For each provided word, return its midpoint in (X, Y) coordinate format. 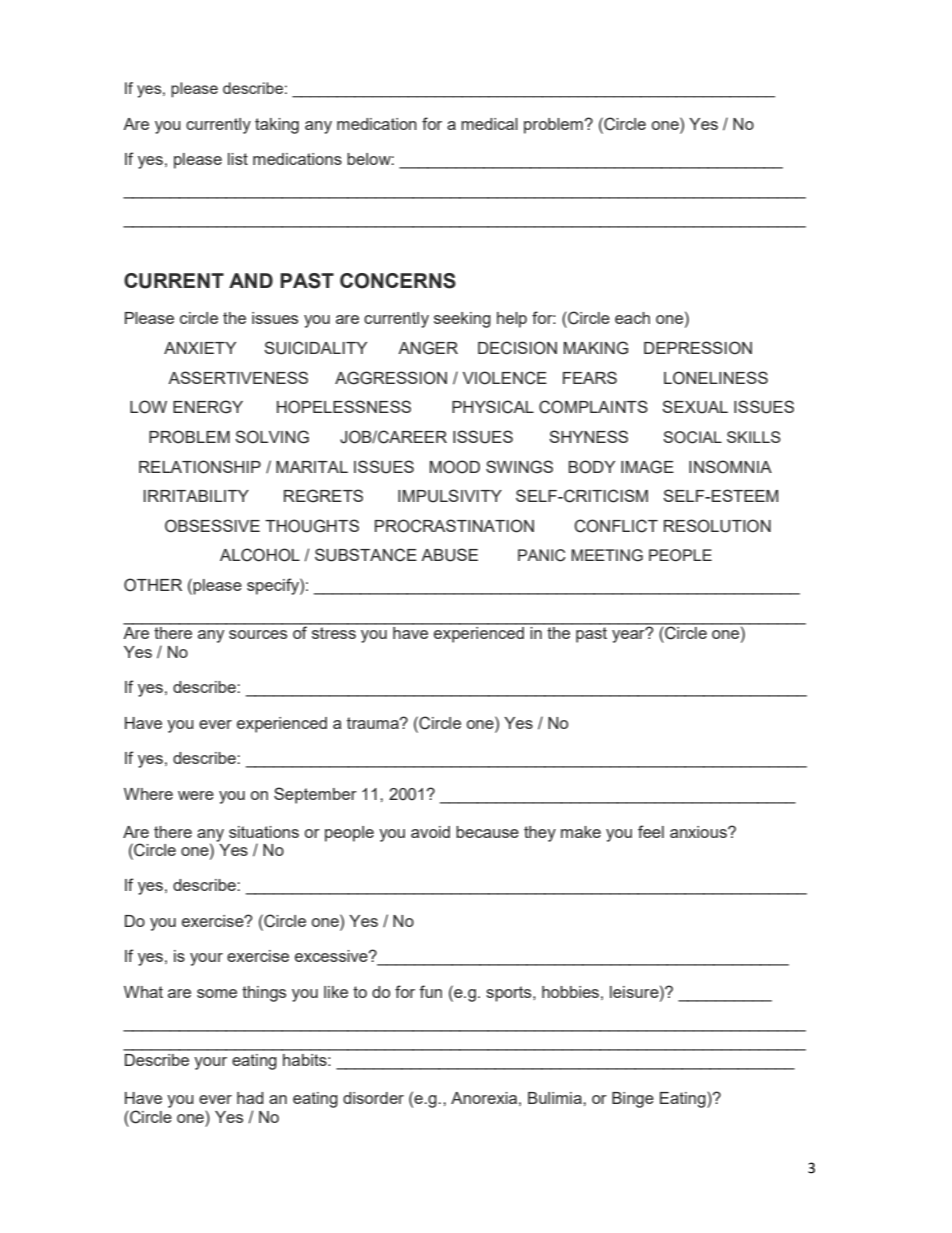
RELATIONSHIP (200, 467)
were (196, 795)
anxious (699, 832)
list (238, 159)
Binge (633, 1100)
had (250, 1098)
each (632, 318)
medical (489, 124)
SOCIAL (692, 437)
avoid (430, 832)
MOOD (455, 467)
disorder (373, 1098)
